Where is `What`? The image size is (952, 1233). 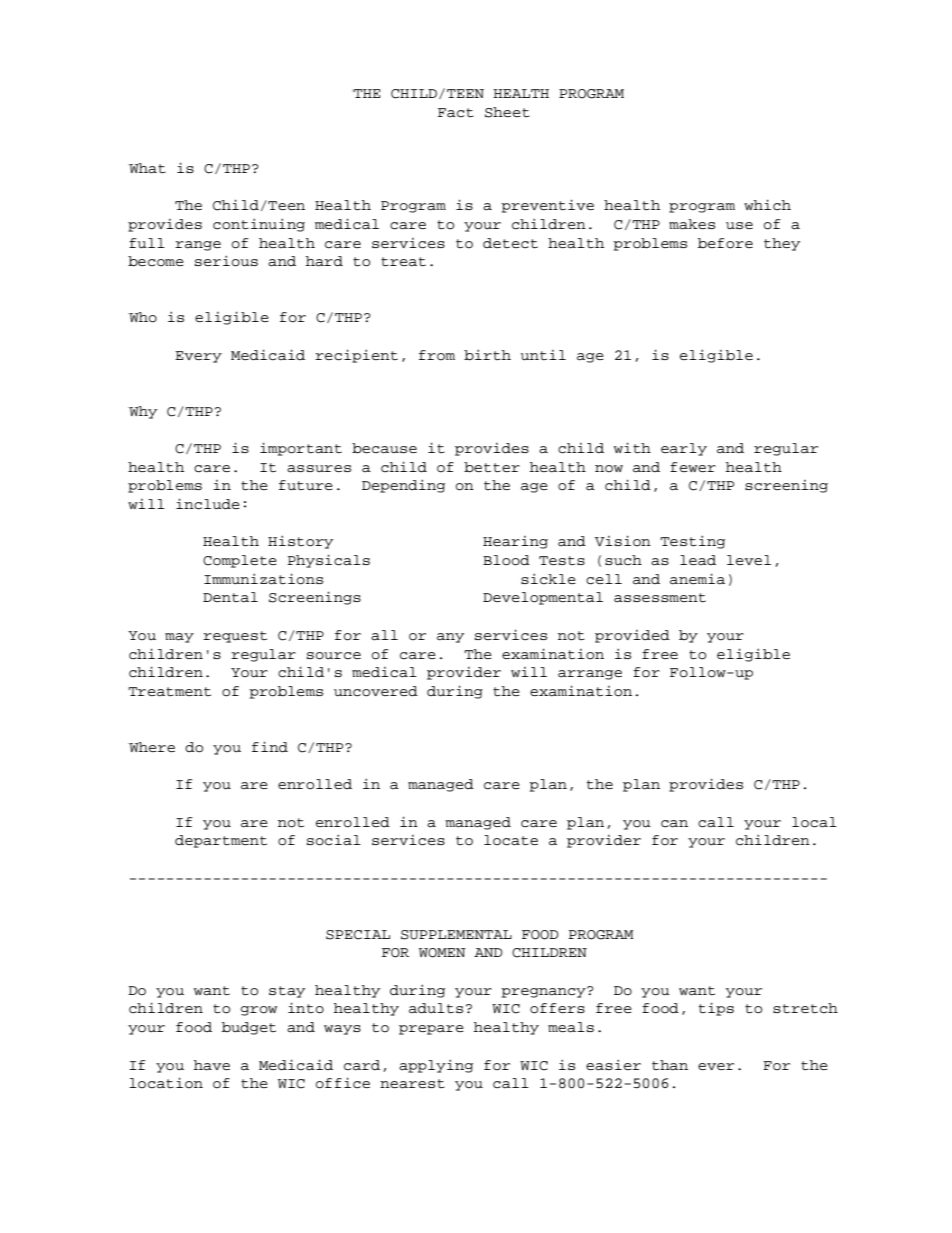
What is located at coordinates (147, 168).
